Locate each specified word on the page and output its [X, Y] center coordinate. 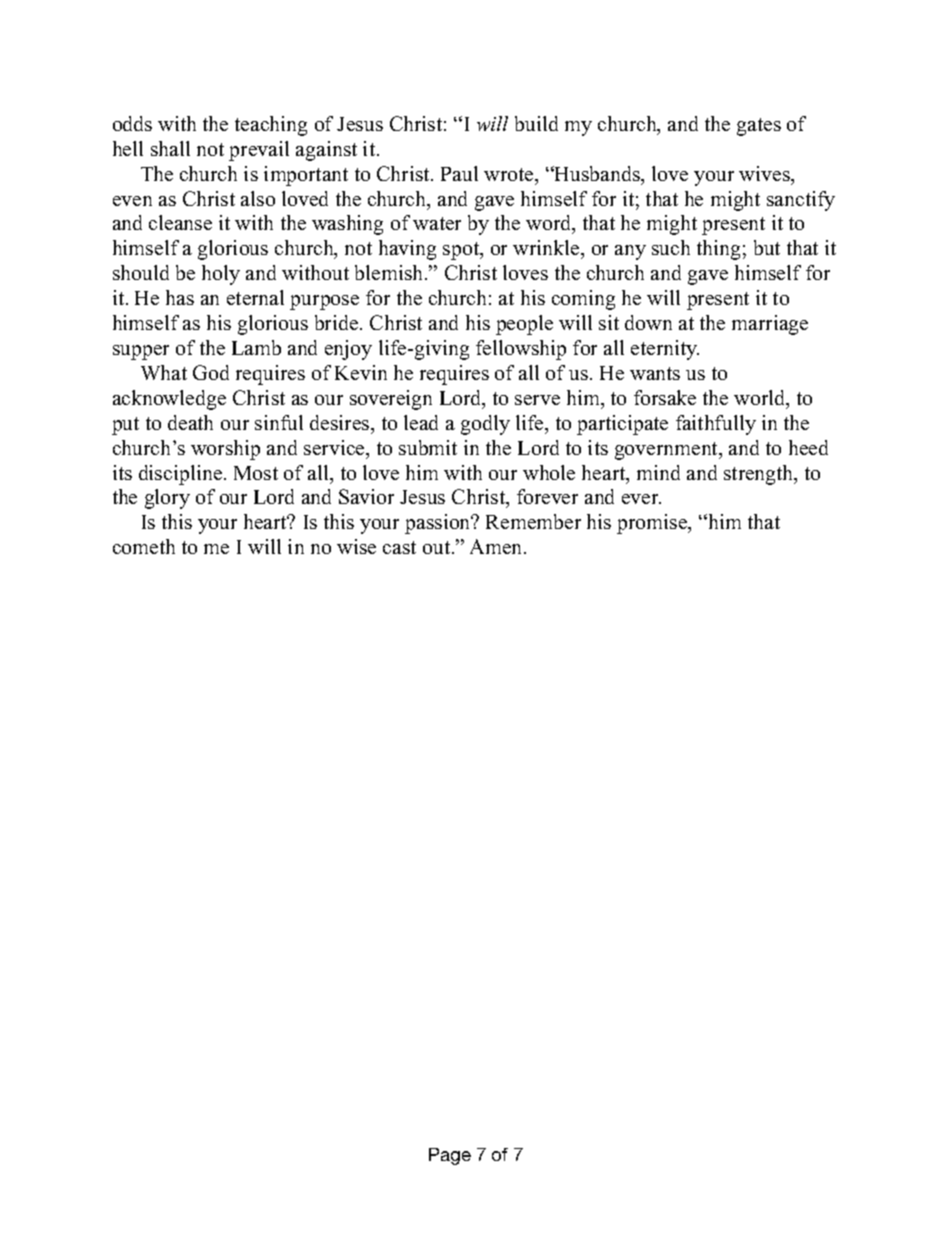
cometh [144, 546]
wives [765, 173]
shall [170, 148]
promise [653, 524]
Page [450, 1156]
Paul [459, 173]
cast [399, 547]
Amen [497, 546]
